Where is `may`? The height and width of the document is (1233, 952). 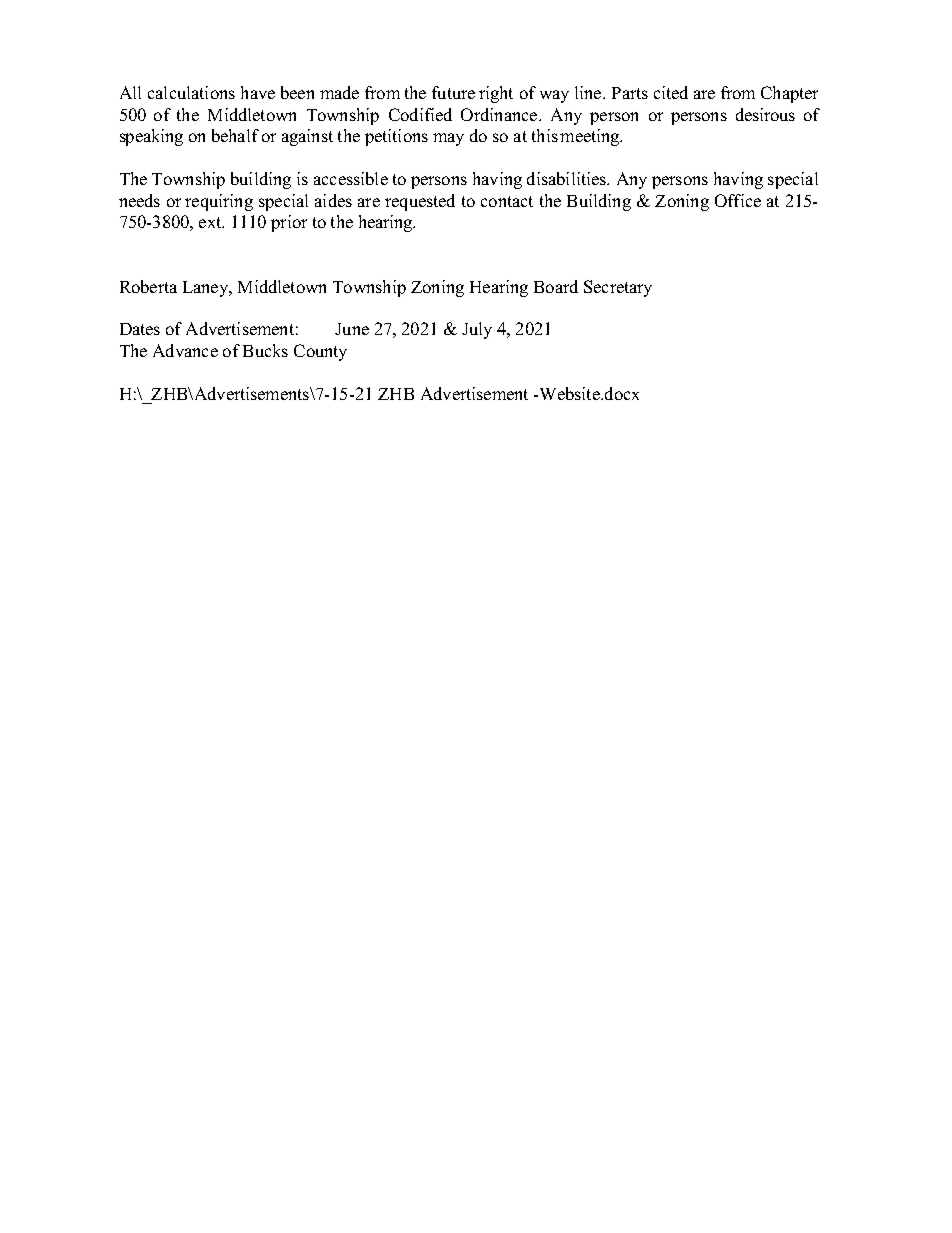 may is located at coordinates (448, 139).
